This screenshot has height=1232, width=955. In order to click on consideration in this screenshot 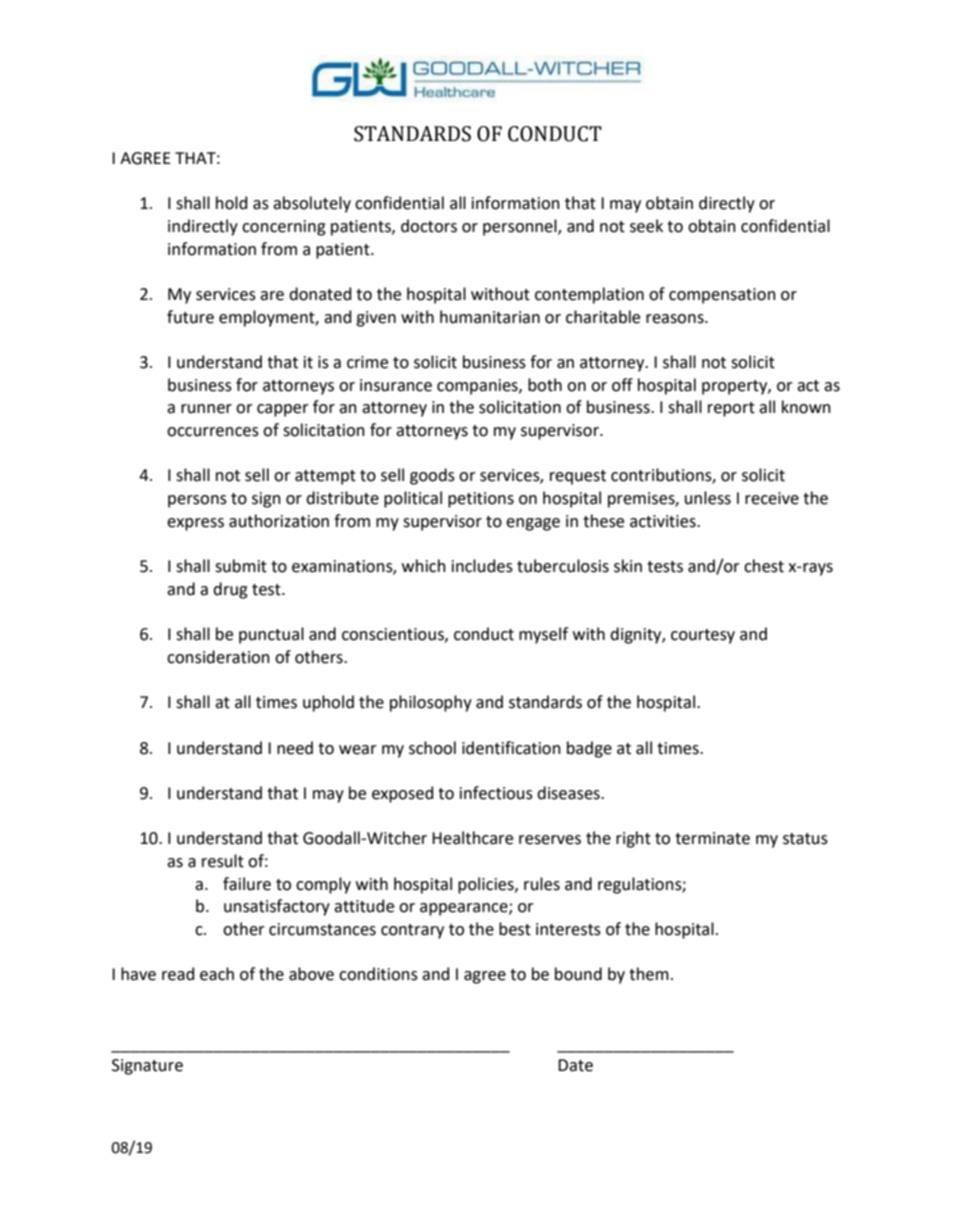, I will do `click(218, 657)`.
